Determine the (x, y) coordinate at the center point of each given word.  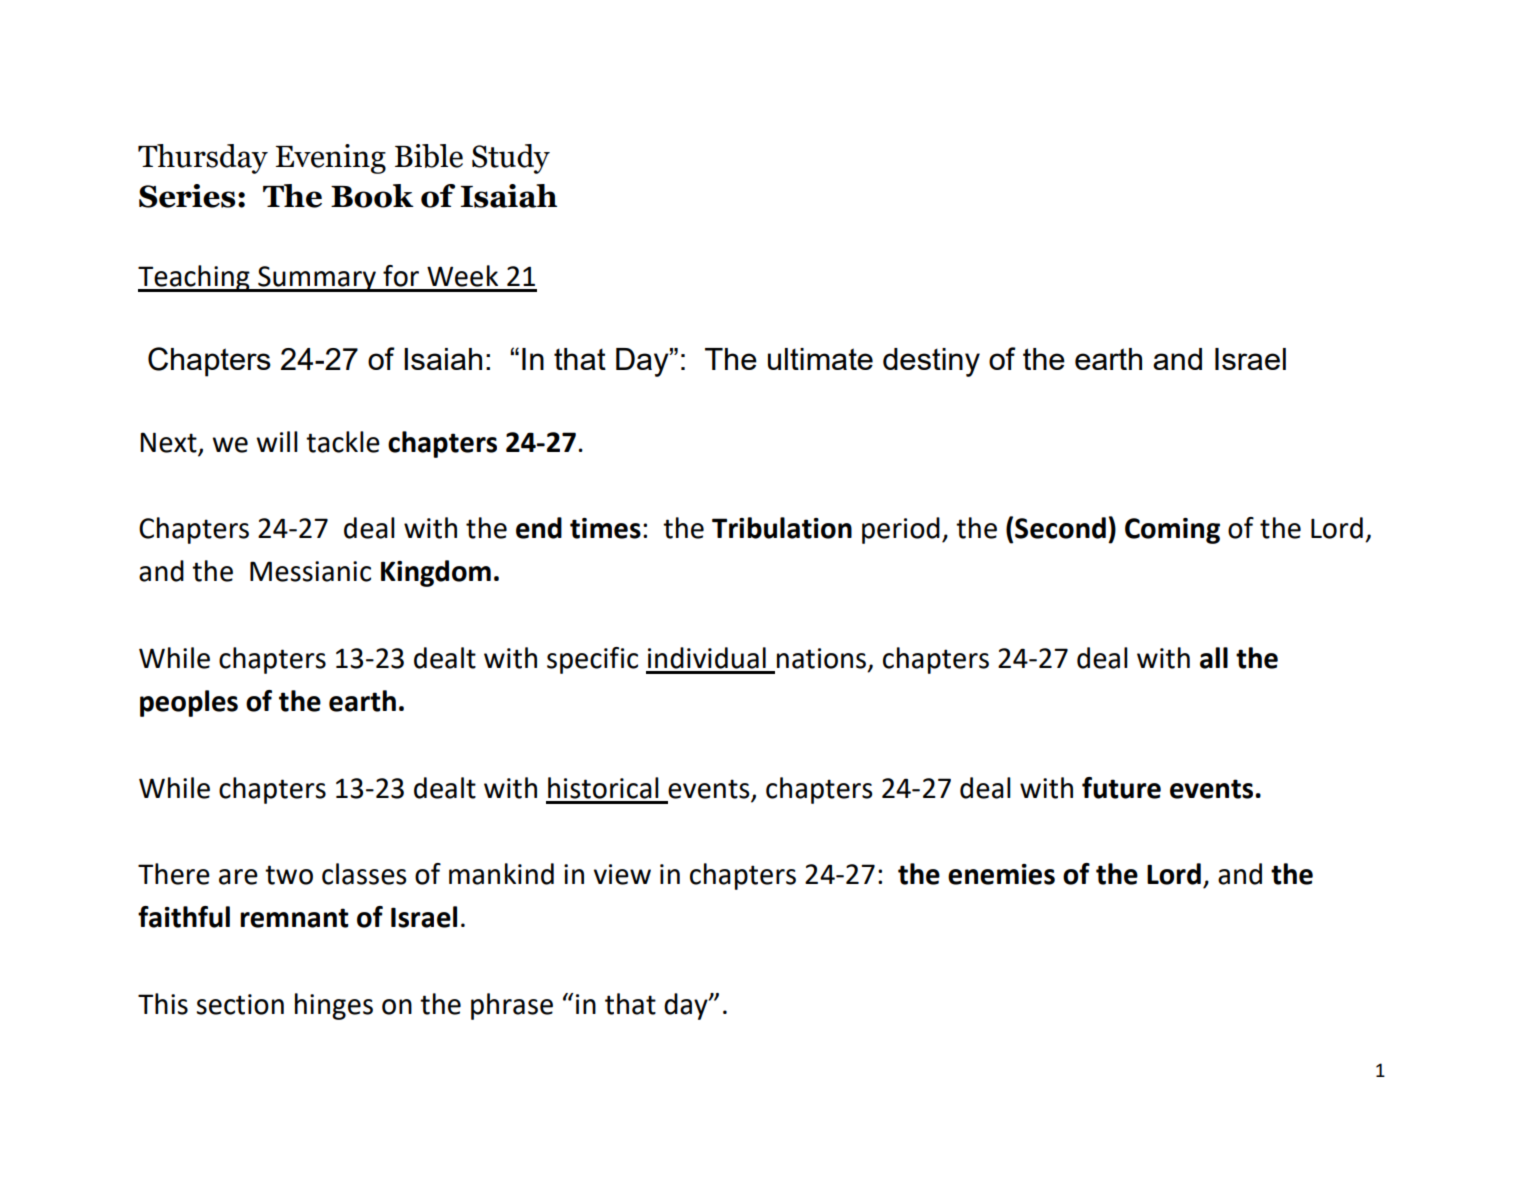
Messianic (310, 571)
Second (1060, 528)
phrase (512, 1006)
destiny (931, 362)
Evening (331, 159)
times (605, 528)
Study (511, 159)
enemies (1001, 874)
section (240, 1004)
